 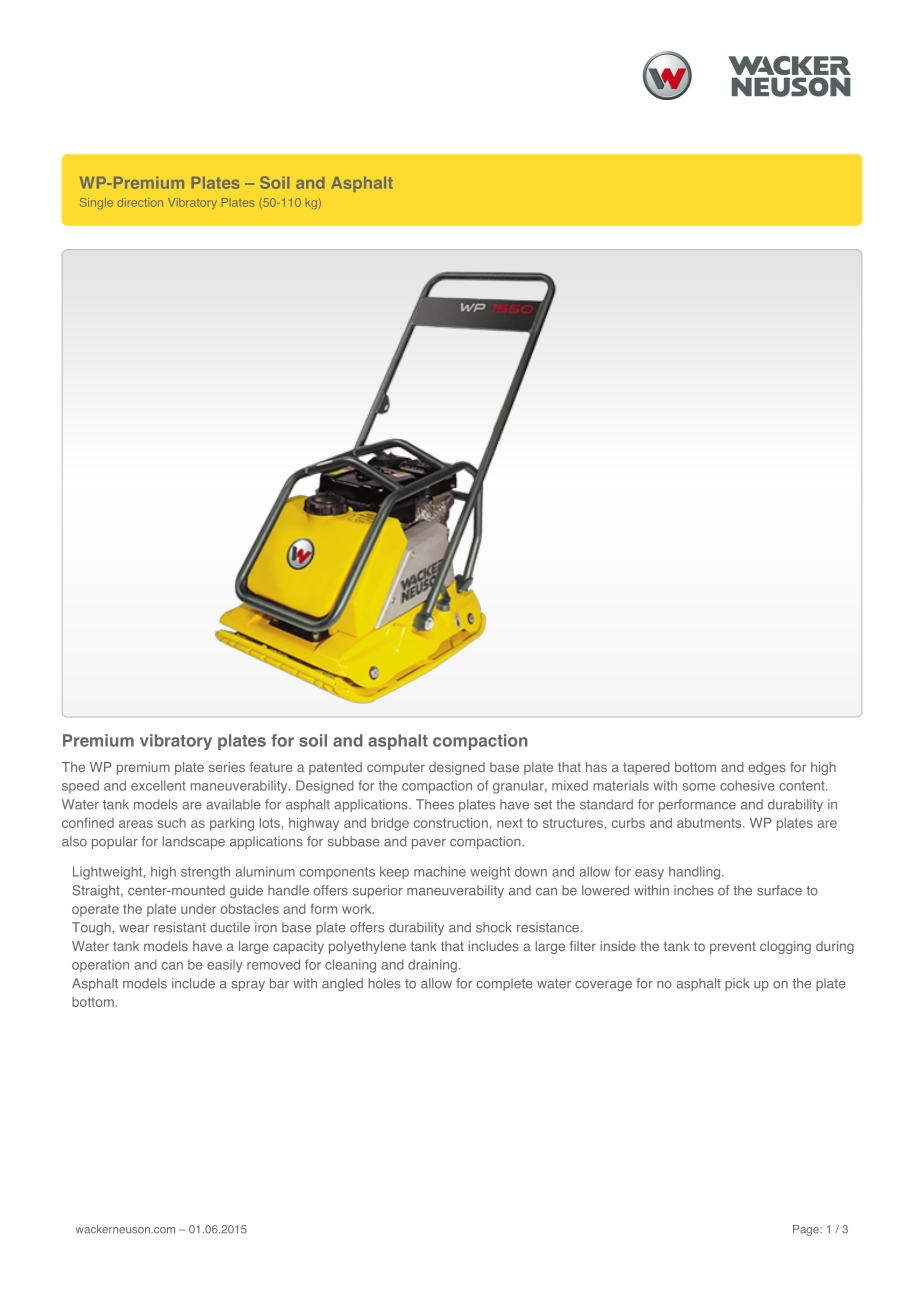 What do you see at coordinates (646, 768) in the document?
I see `tapered` at bounding box center [646, 768].
